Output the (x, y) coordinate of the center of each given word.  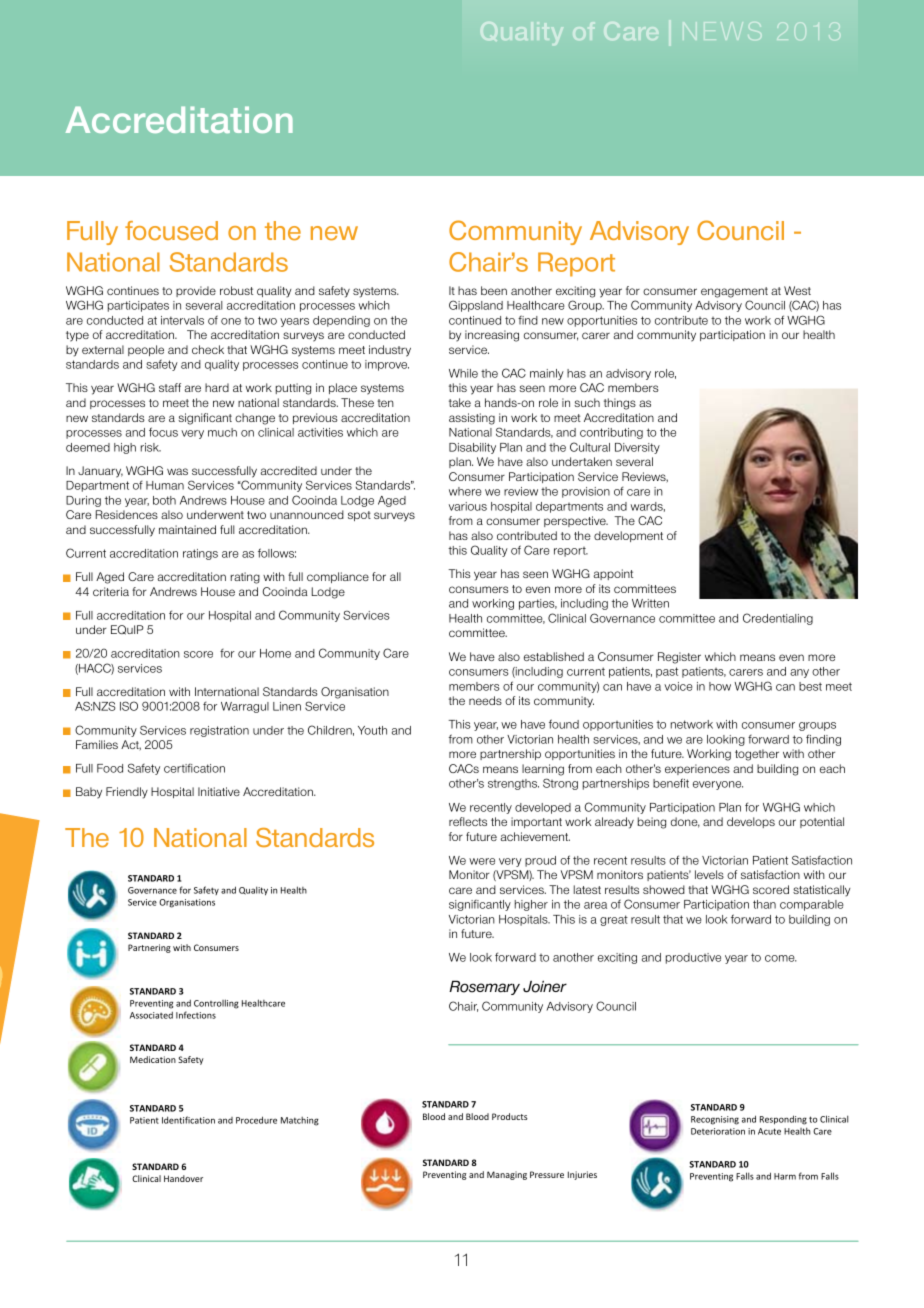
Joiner (545, 986)
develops (751, 822)
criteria (111, 591)
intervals (182, 320)
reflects (468, 821)
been (494, 290)
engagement (734, 292)
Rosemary (484, 987)
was (177, 471)
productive (693, 958)
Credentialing (778, 619)
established (554, 656)
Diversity (637, 448)
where (465, 491)
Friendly (127, 793)
